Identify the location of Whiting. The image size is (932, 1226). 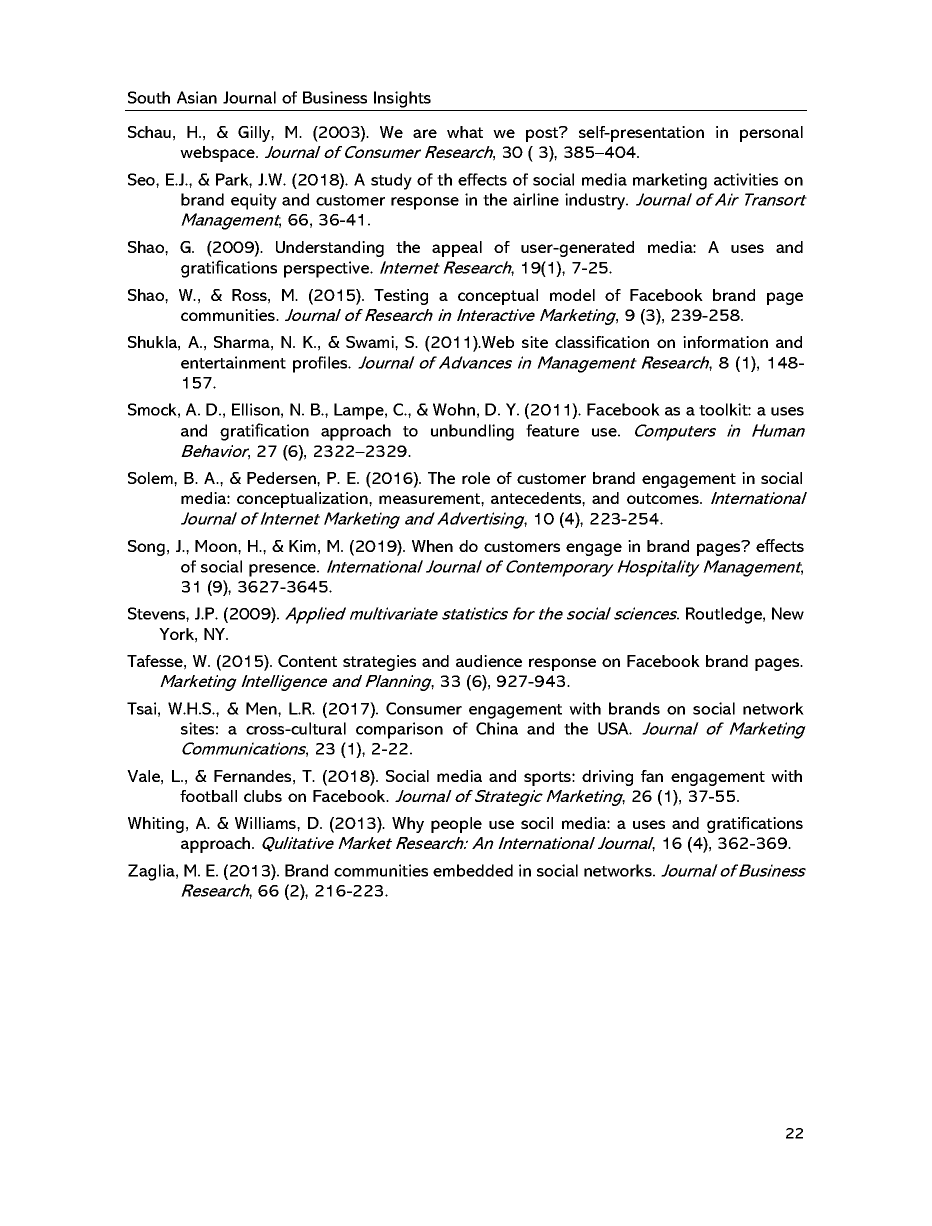
(156, 825).
